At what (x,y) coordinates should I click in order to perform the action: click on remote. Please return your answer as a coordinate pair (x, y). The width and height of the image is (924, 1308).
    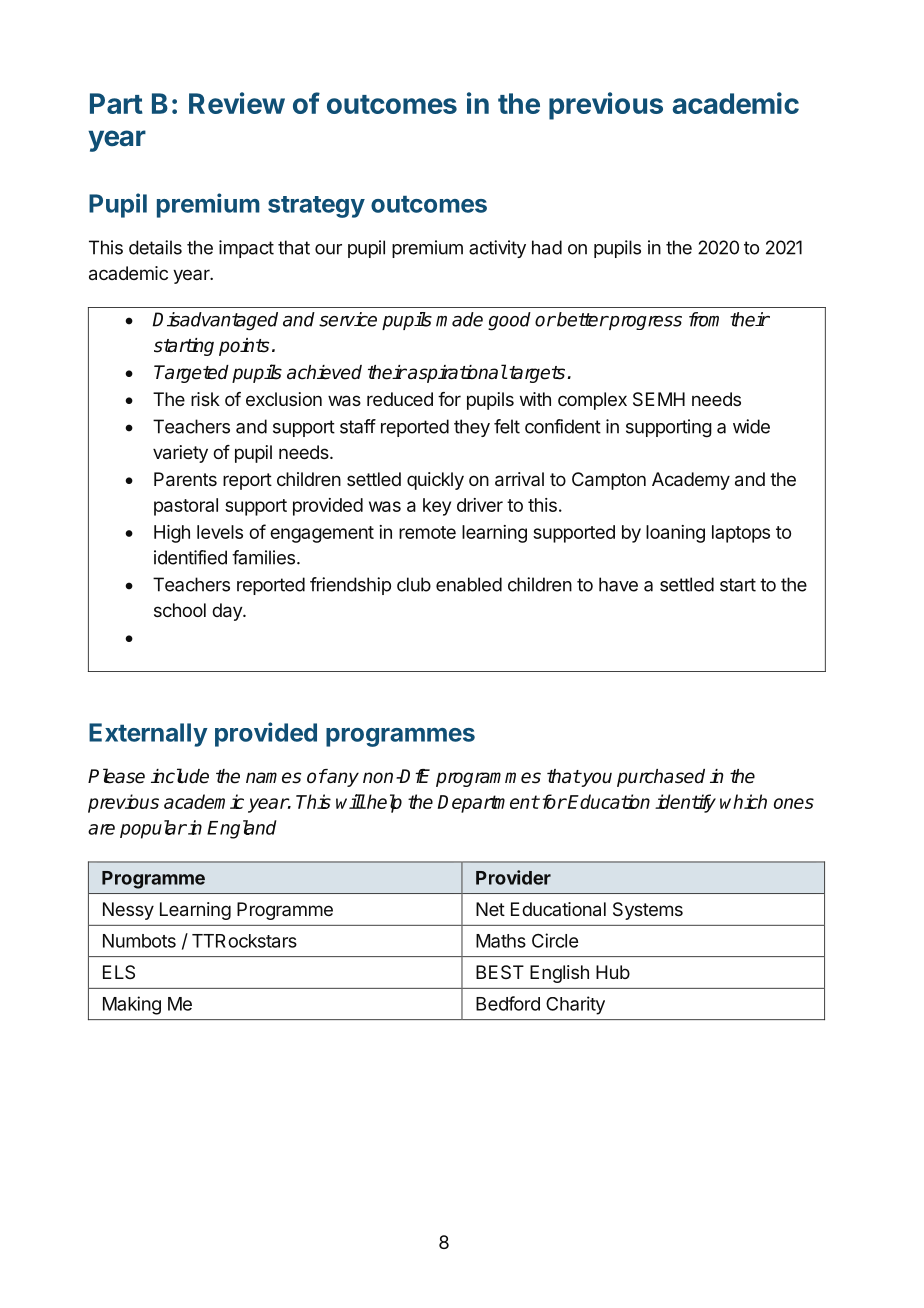
    Looking at the image, I should click on (427, 532).
